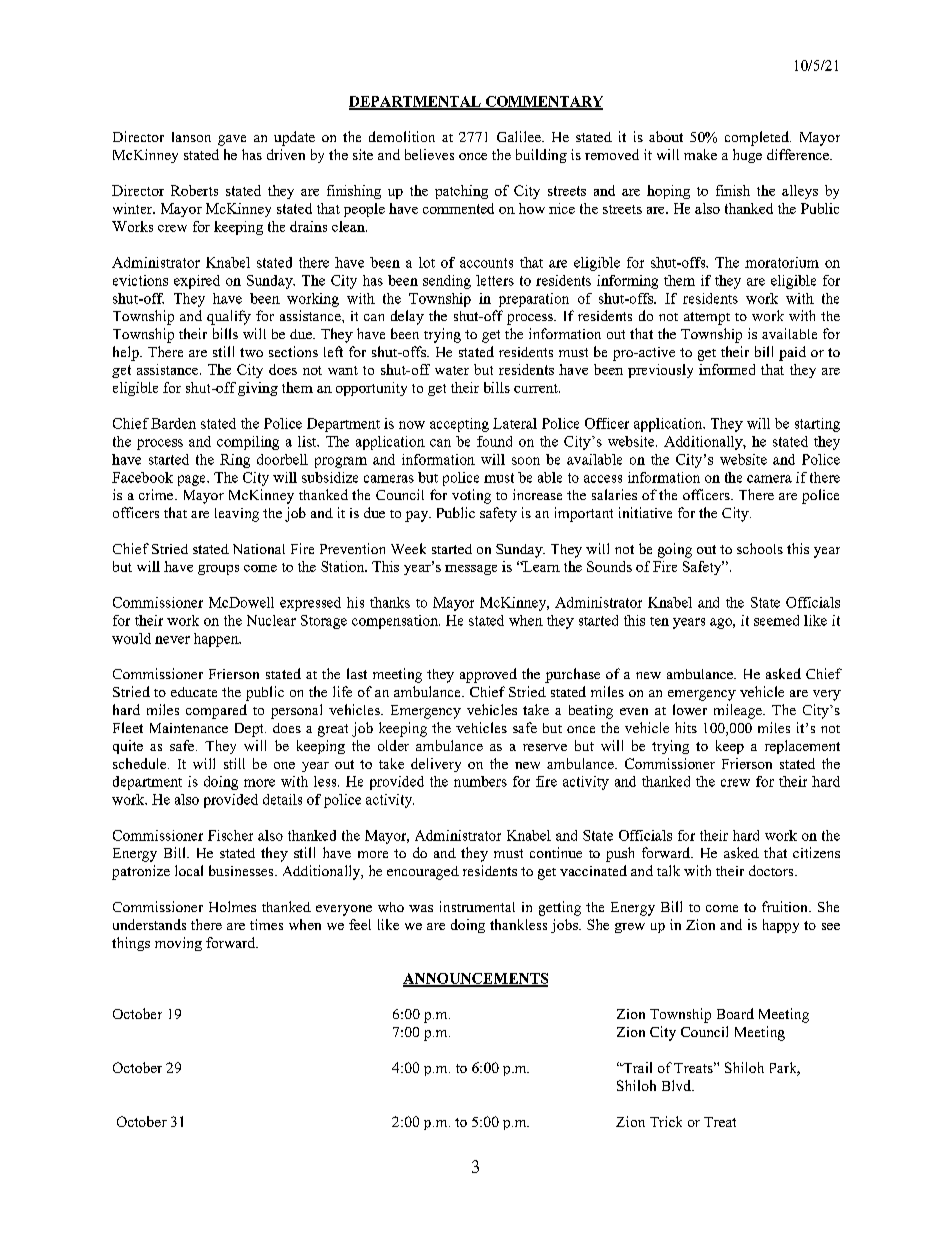 This page has width=952, height=1233. Describe the element at coordinates (520, 136) in the page. I see `Galilee` at that location.
